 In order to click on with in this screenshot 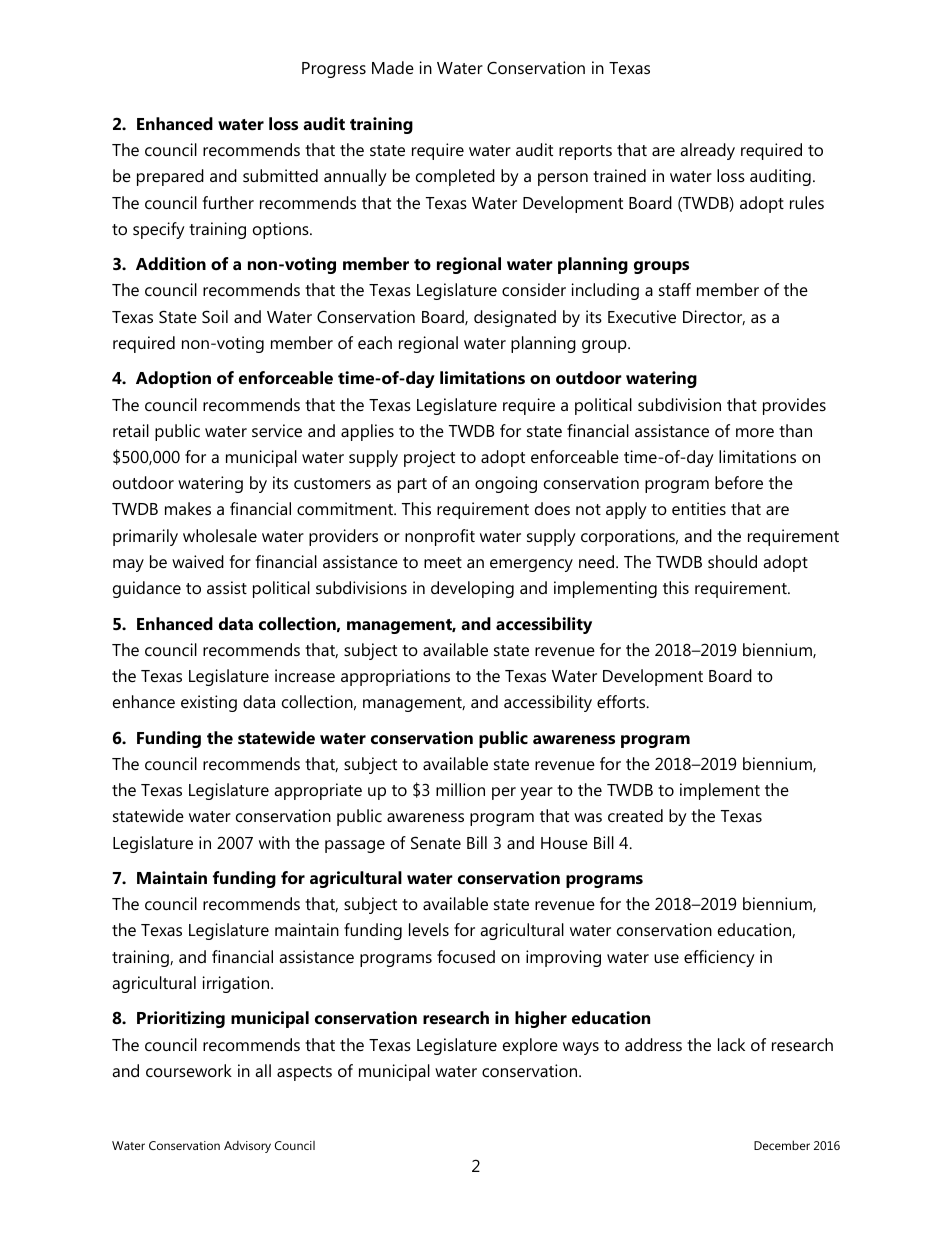, I will do `click(274, 842)`.
